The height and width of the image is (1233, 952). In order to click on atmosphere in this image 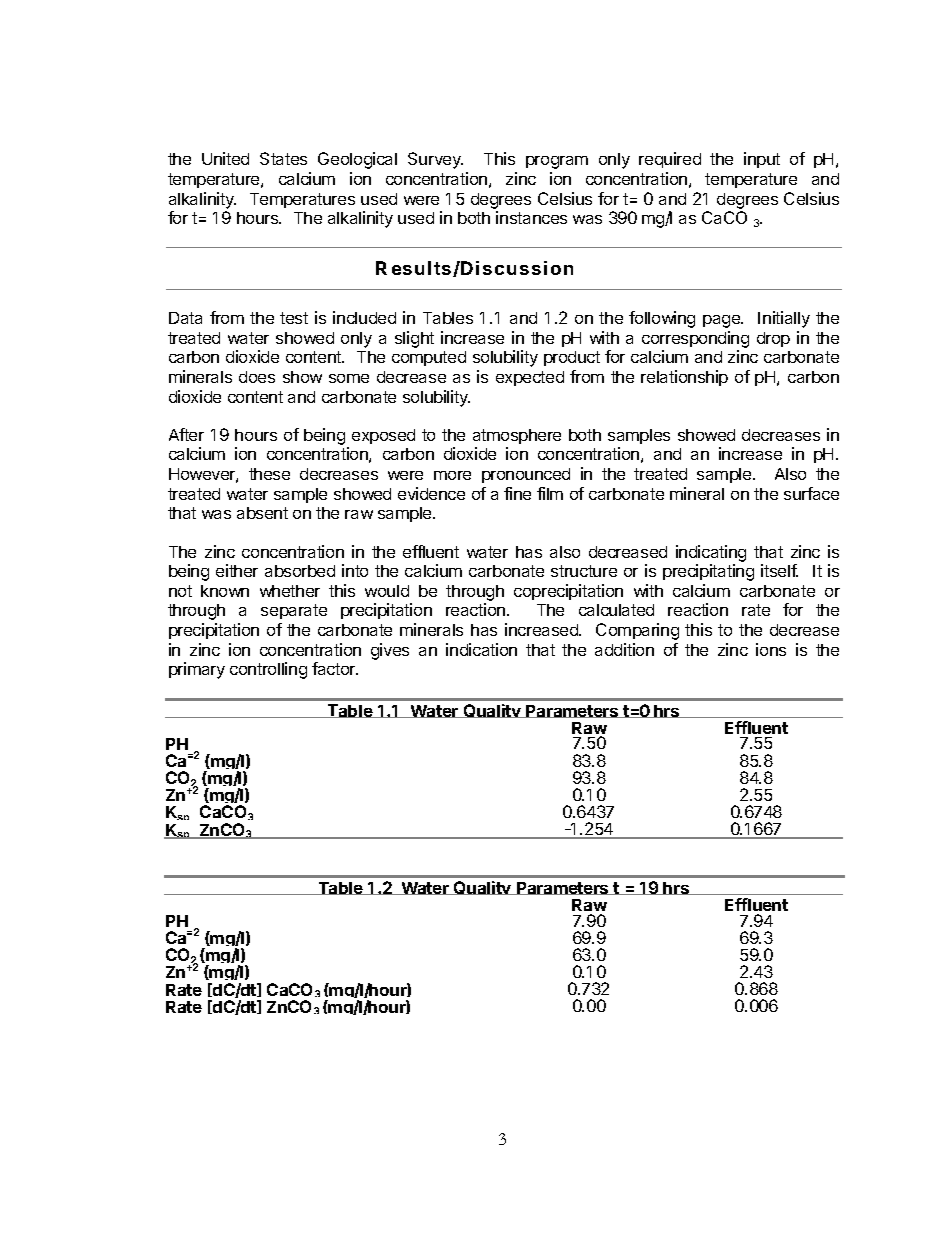, I will do `click(517, 436)`.
